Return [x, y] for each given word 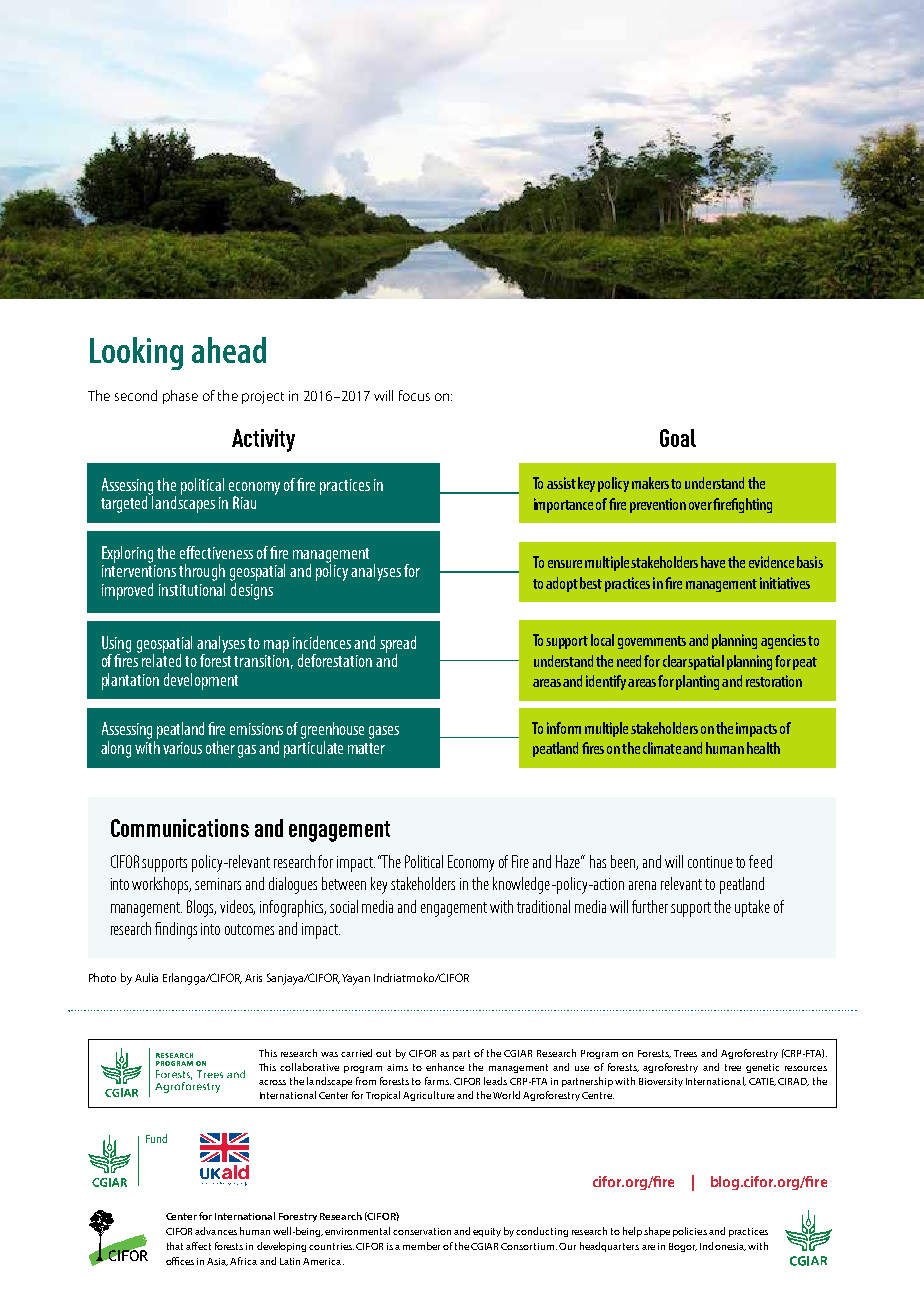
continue [710, 862]
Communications [180, 828]
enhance [445, 1067]
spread [398, 645]
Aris [253, 978]
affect [198, 1246]
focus [414, 395]
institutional [192, 588]
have [713, 562]
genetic [762, 1068]
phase [180, 397]
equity [487, 1232]
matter [366, 748]
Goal [678, 438]
